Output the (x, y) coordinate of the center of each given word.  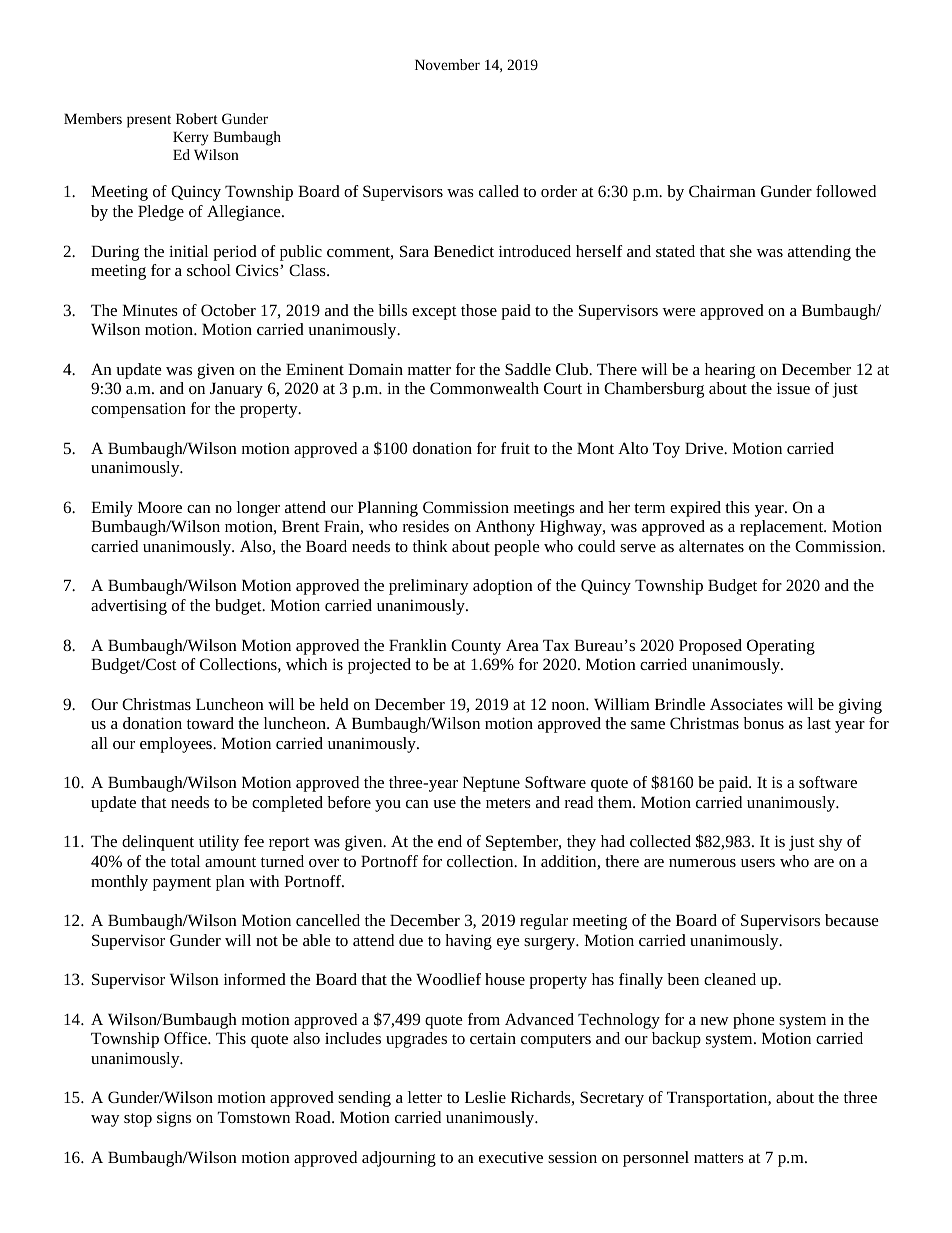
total (185, 861)
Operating (781, 647)
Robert (197, 118)
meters (508, 803)
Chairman (722, 191)
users (758, 863)
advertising (129, 607)
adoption (503, 587)
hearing (730, 371)
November (447, 64)
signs (174, 1119)
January (236, 390)
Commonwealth (484, 388)
